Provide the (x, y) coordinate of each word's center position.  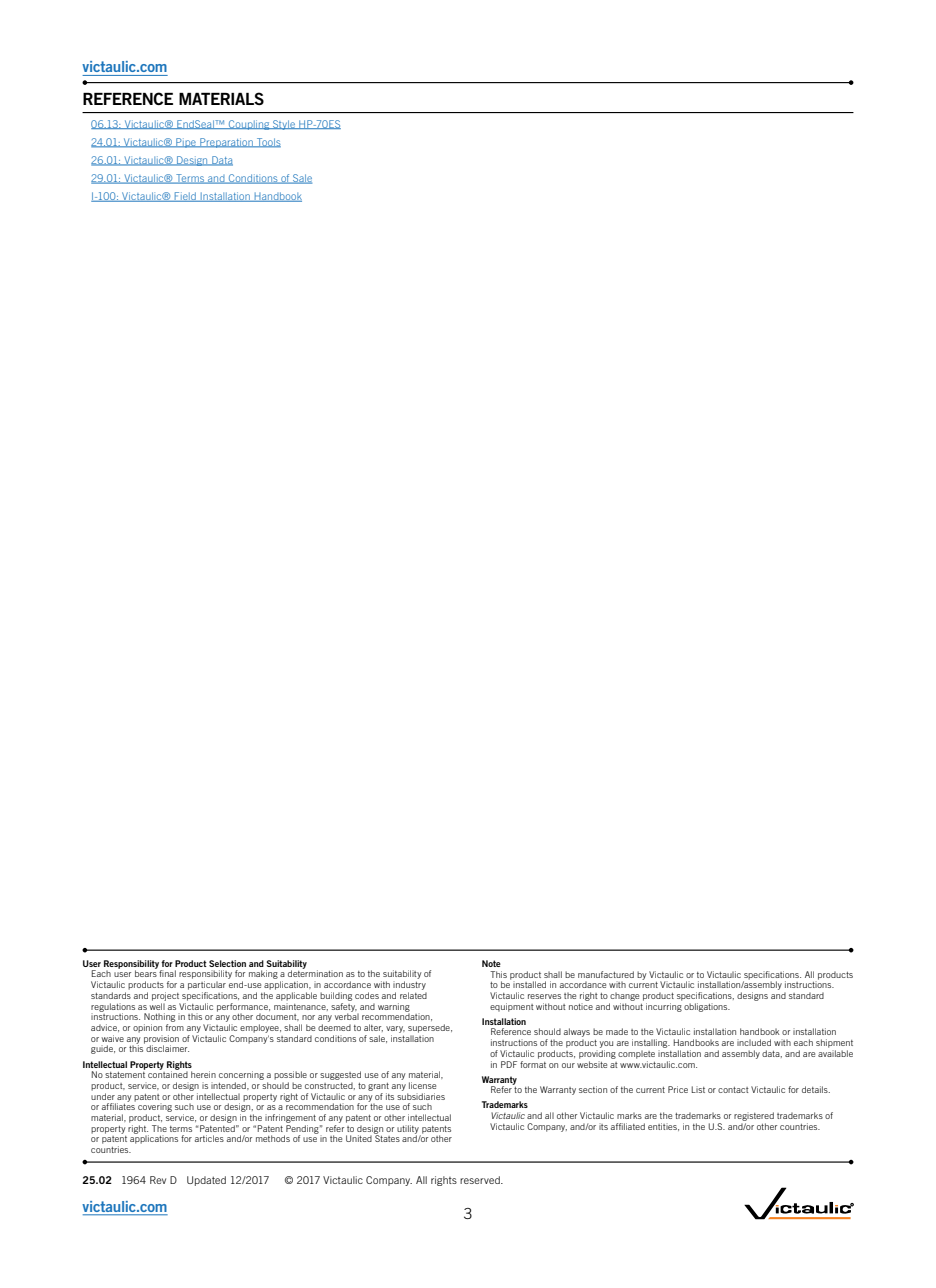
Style (284, 125)
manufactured (606, 974)
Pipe (186, 143)
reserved (481, 1180)
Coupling (249, 125)
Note (491, 963)
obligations (707, 1007)
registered (754, 1116)
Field (185, 197)
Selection (227, 963)
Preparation (226, 143)
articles (209, 1138)
